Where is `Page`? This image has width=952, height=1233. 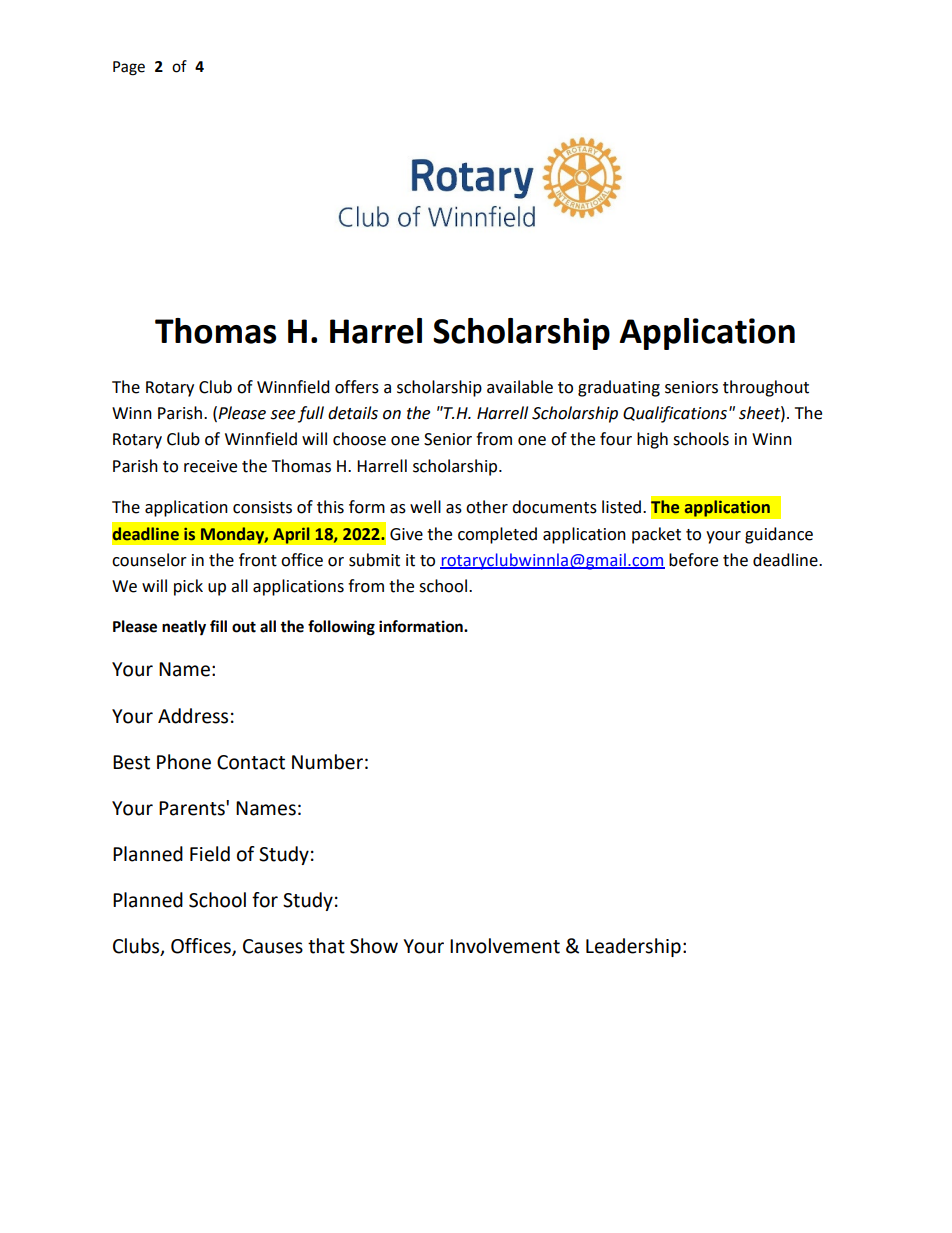 Page is located at coordinates (129, 68).
